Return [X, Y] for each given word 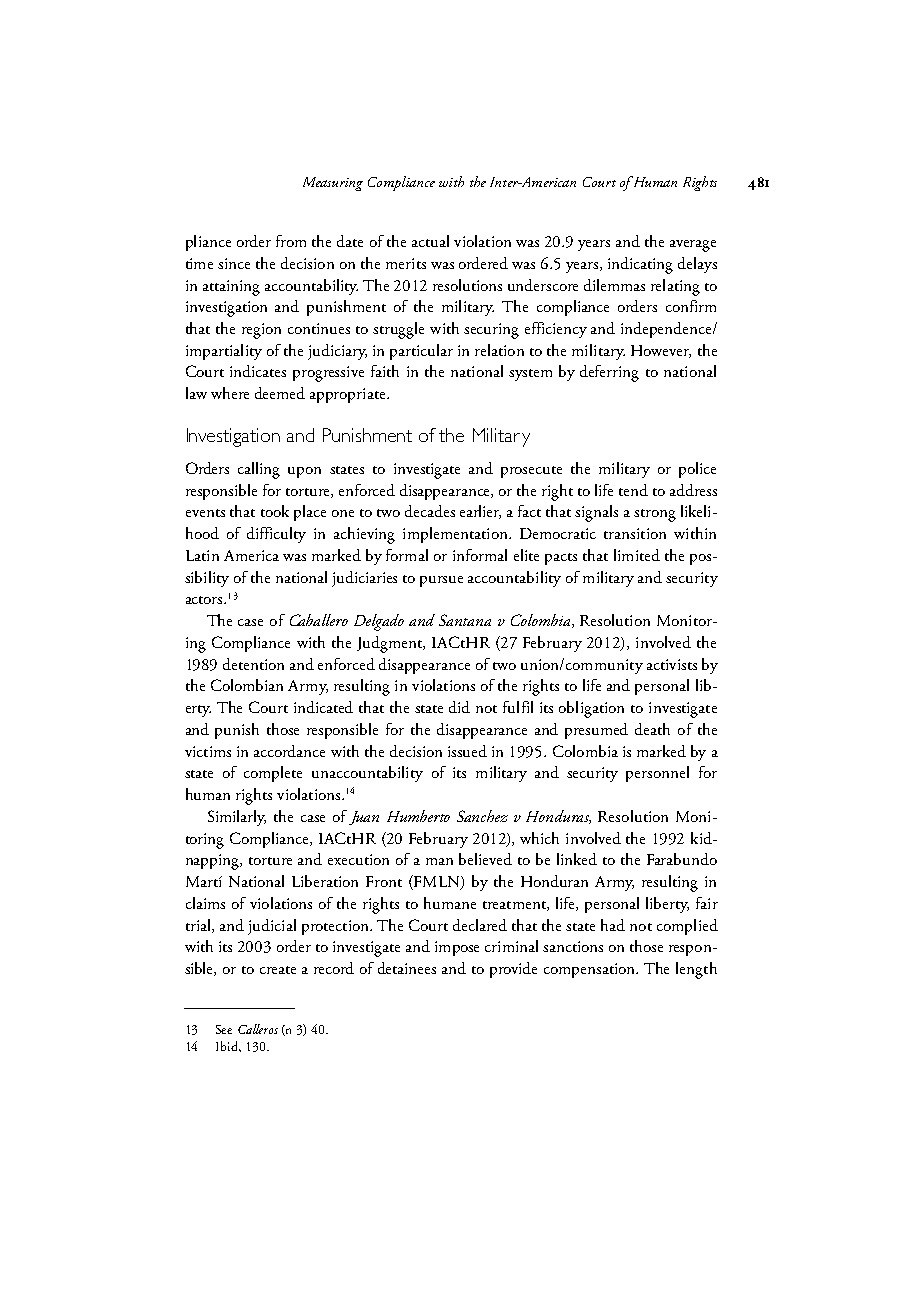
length [696, 970]
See [224, 1029]
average [693, 246]
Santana [465, 620]
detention [253, 664]
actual [430, 241]
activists [672, 664]
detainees [407, 968]
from [291, 241]
